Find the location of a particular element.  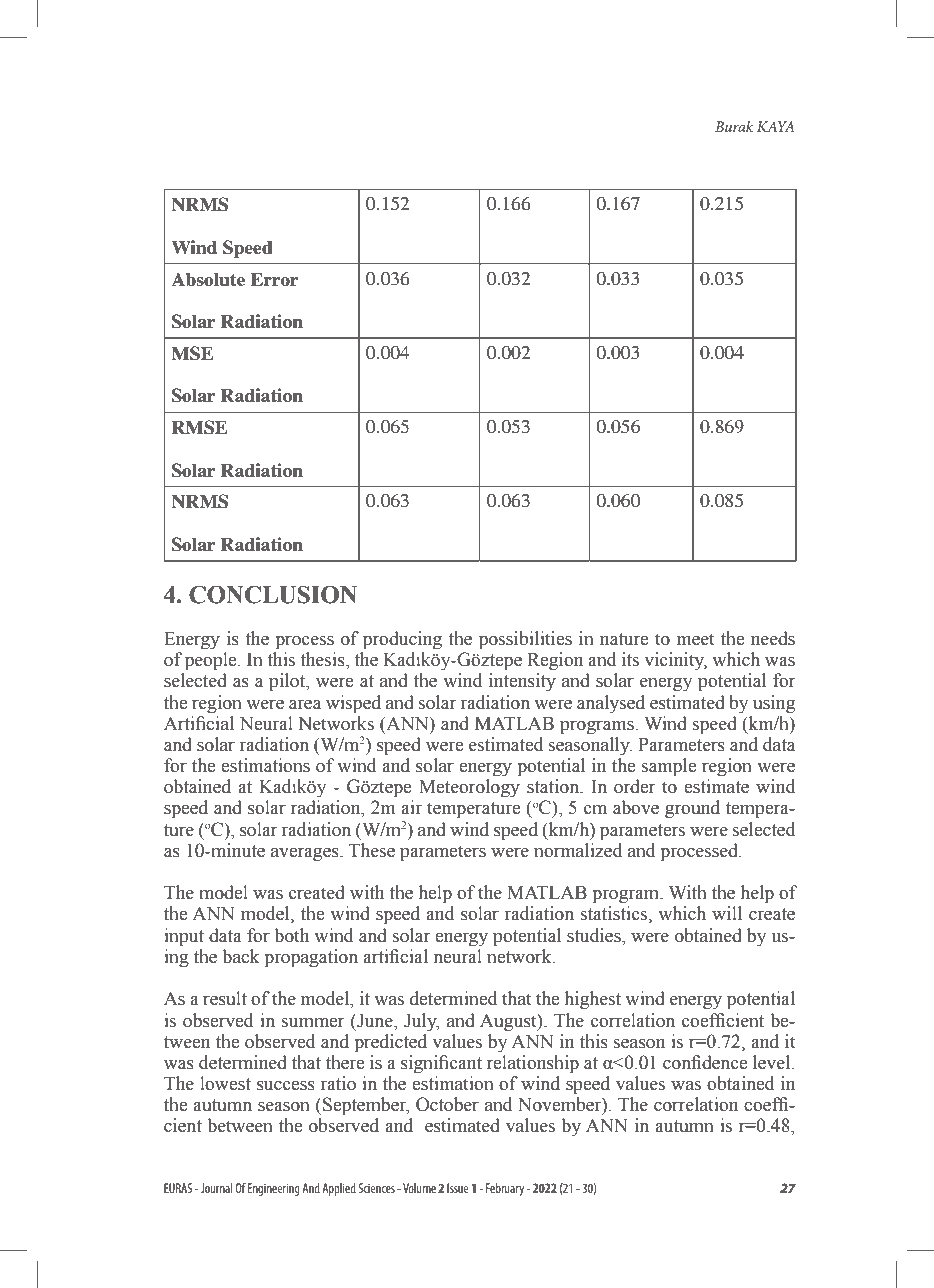

Error is located at coordinates (274, 279).
